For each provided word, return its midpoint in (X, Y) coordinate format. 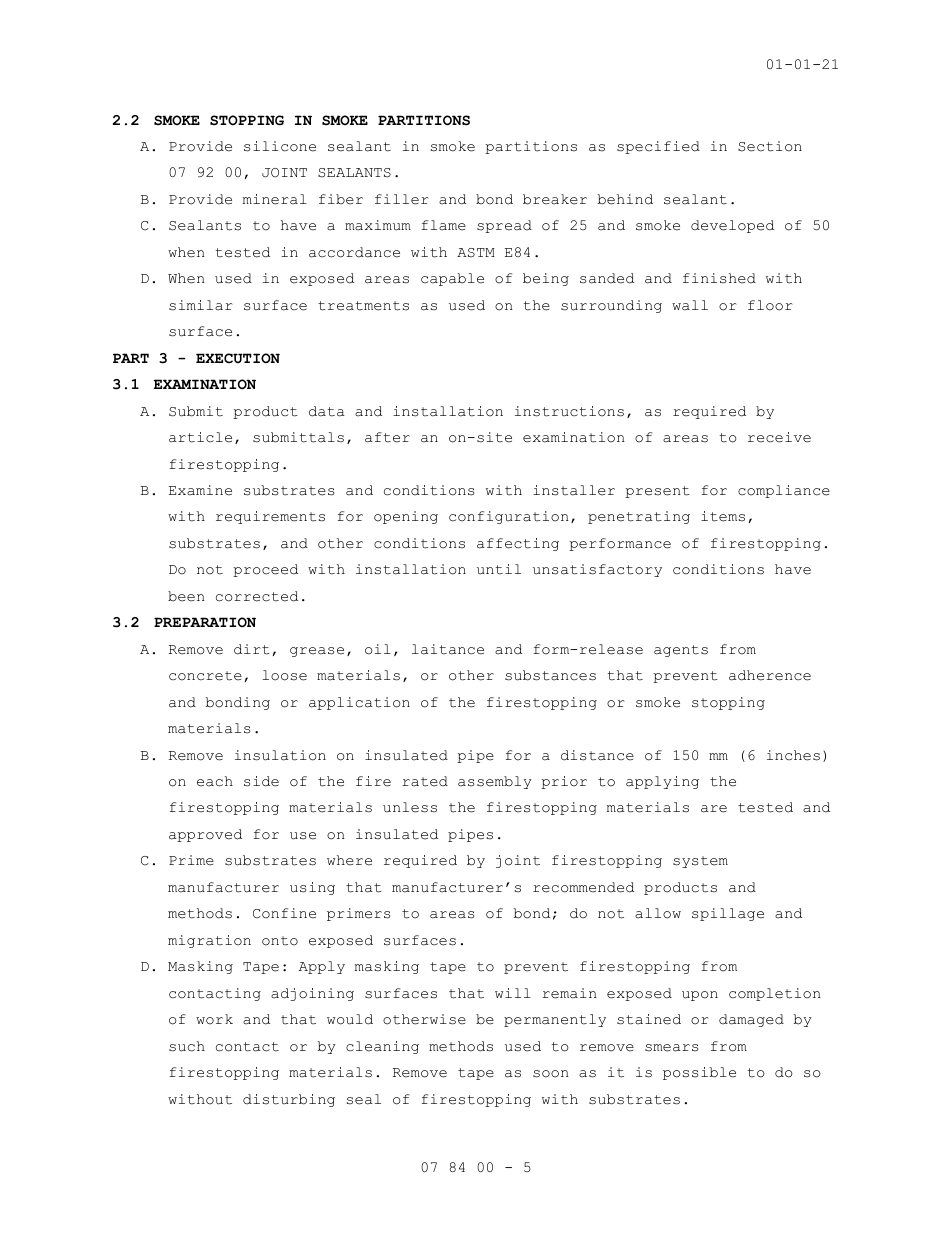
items (723, 516)
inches (793, 755)
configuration (509, 517)
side (261, 781)
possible (699, 1073)
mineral (275, 199)
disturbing (289, 1100)
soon (551, 1074)
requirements (270, 517)
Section (770, 146)
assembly (495, 782)
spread (504, 226)
